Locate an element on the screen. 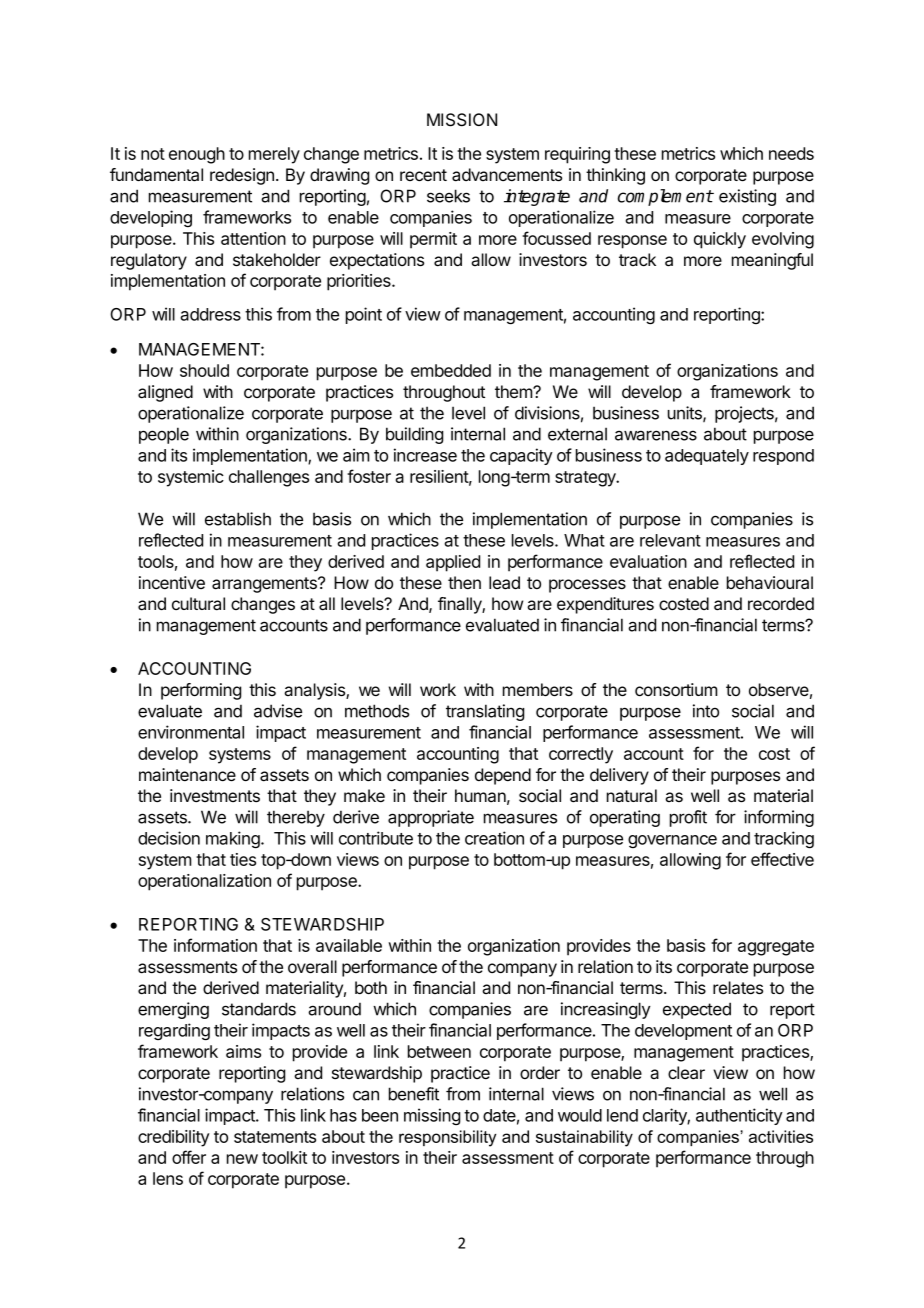 This screenshot has width=924, height=1308. performing is located at coordinates (201, 691).
